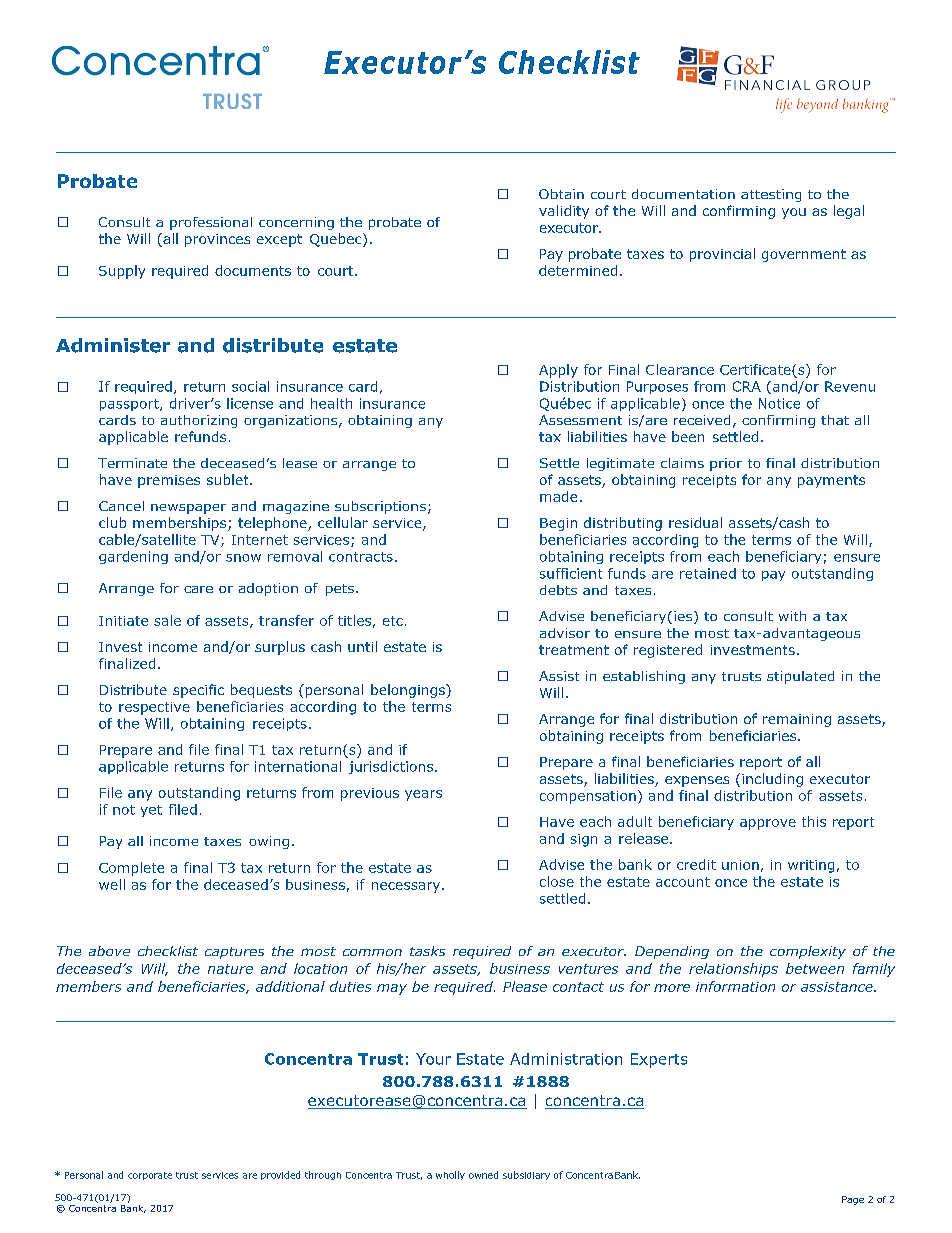 Image resolution: width=952 pixels, height=1233 pixels. I want to click on Begin, so click(558, 524).
